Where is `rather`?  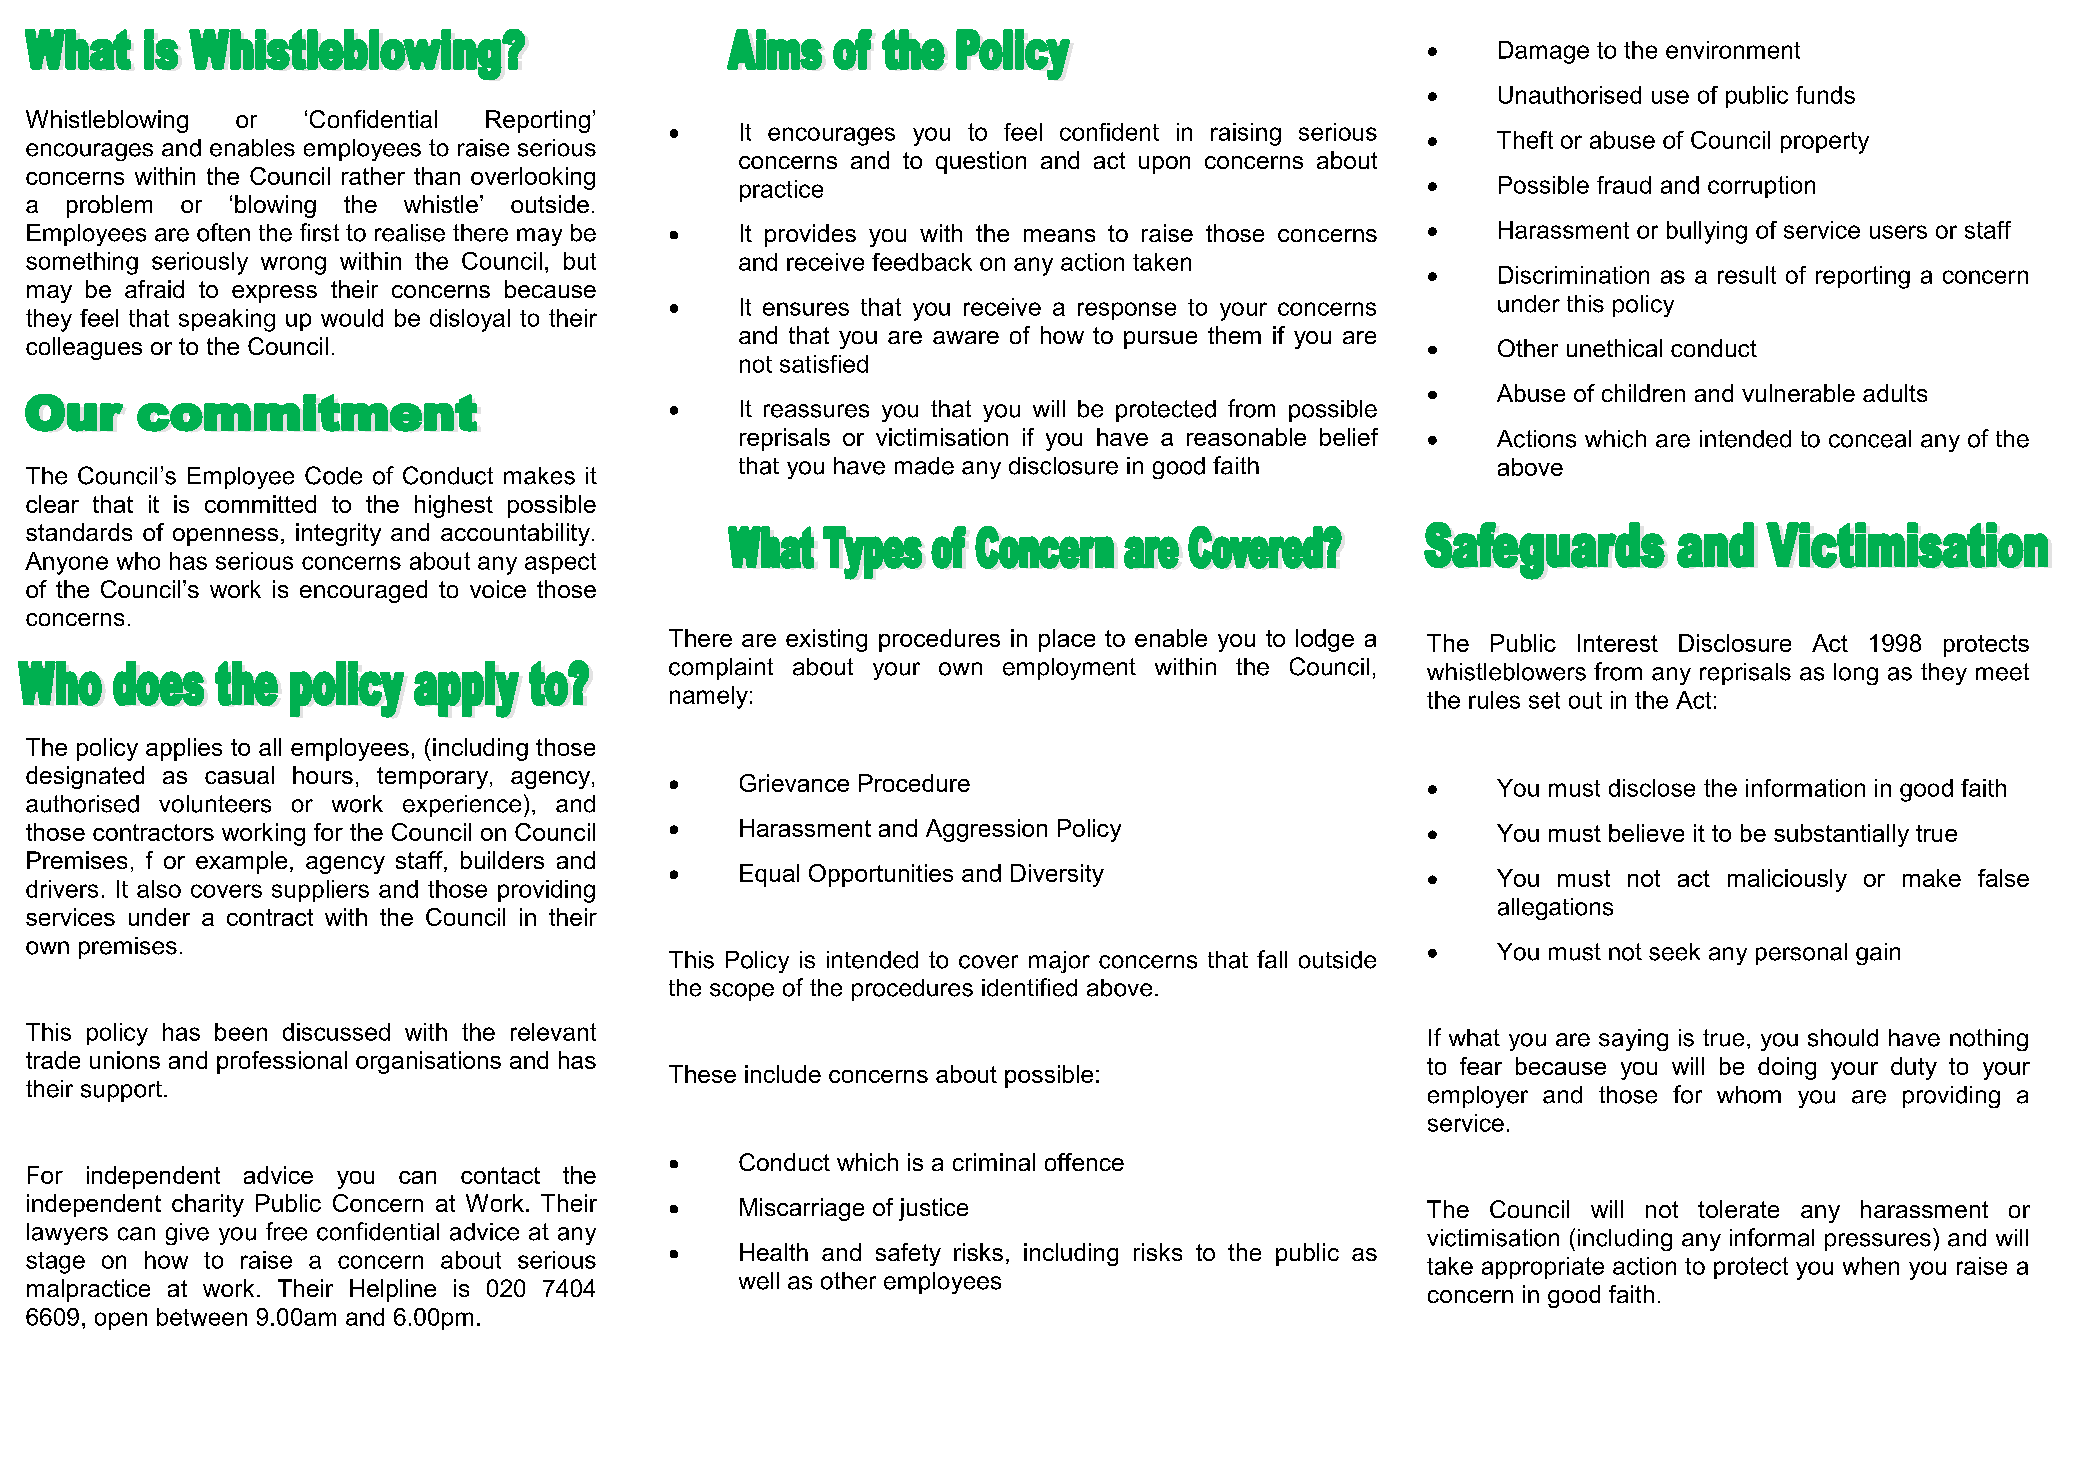 rather is located at coordinates (373, 176).
